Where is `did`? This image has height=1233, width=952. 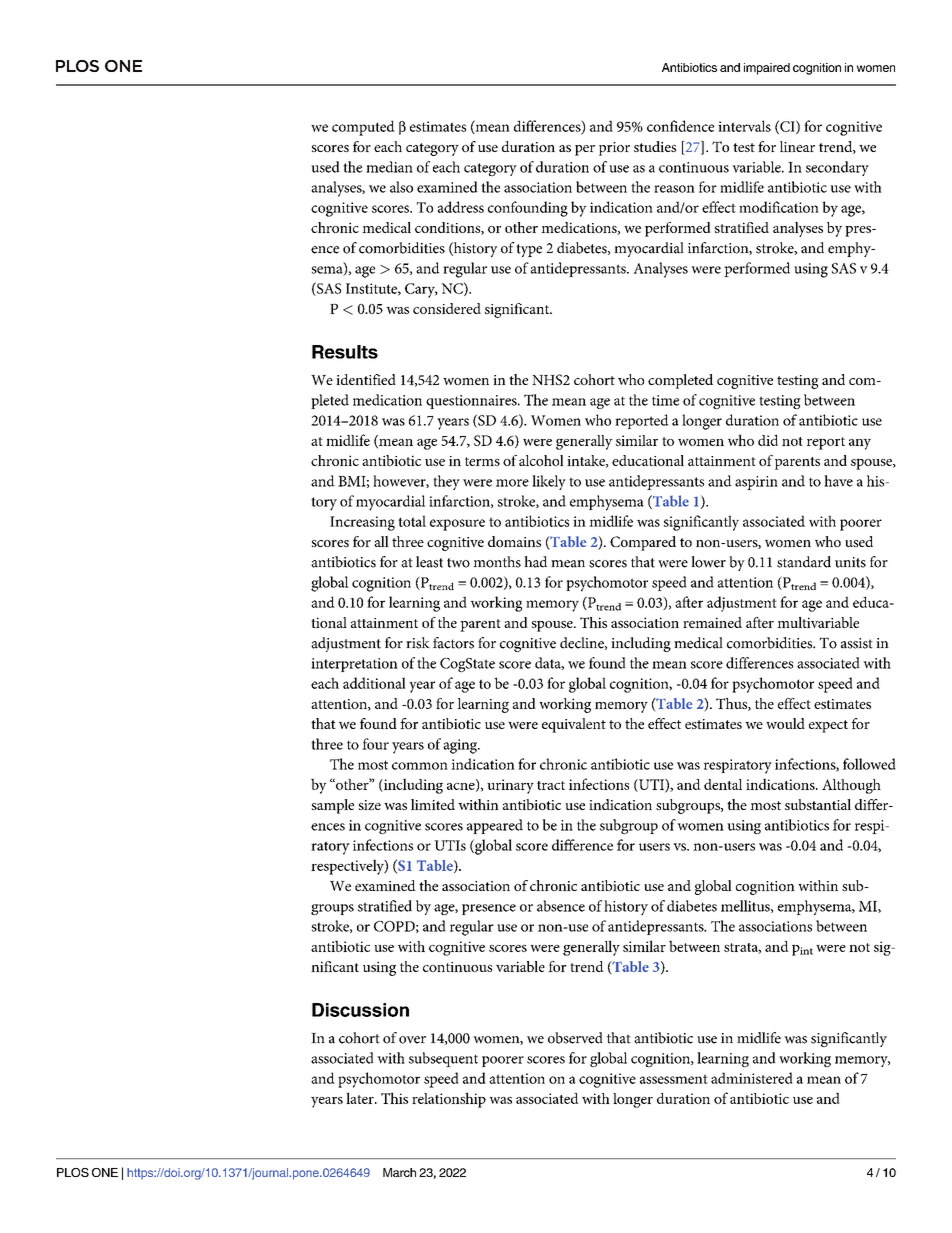
did is located at coordinates (768, 440).
